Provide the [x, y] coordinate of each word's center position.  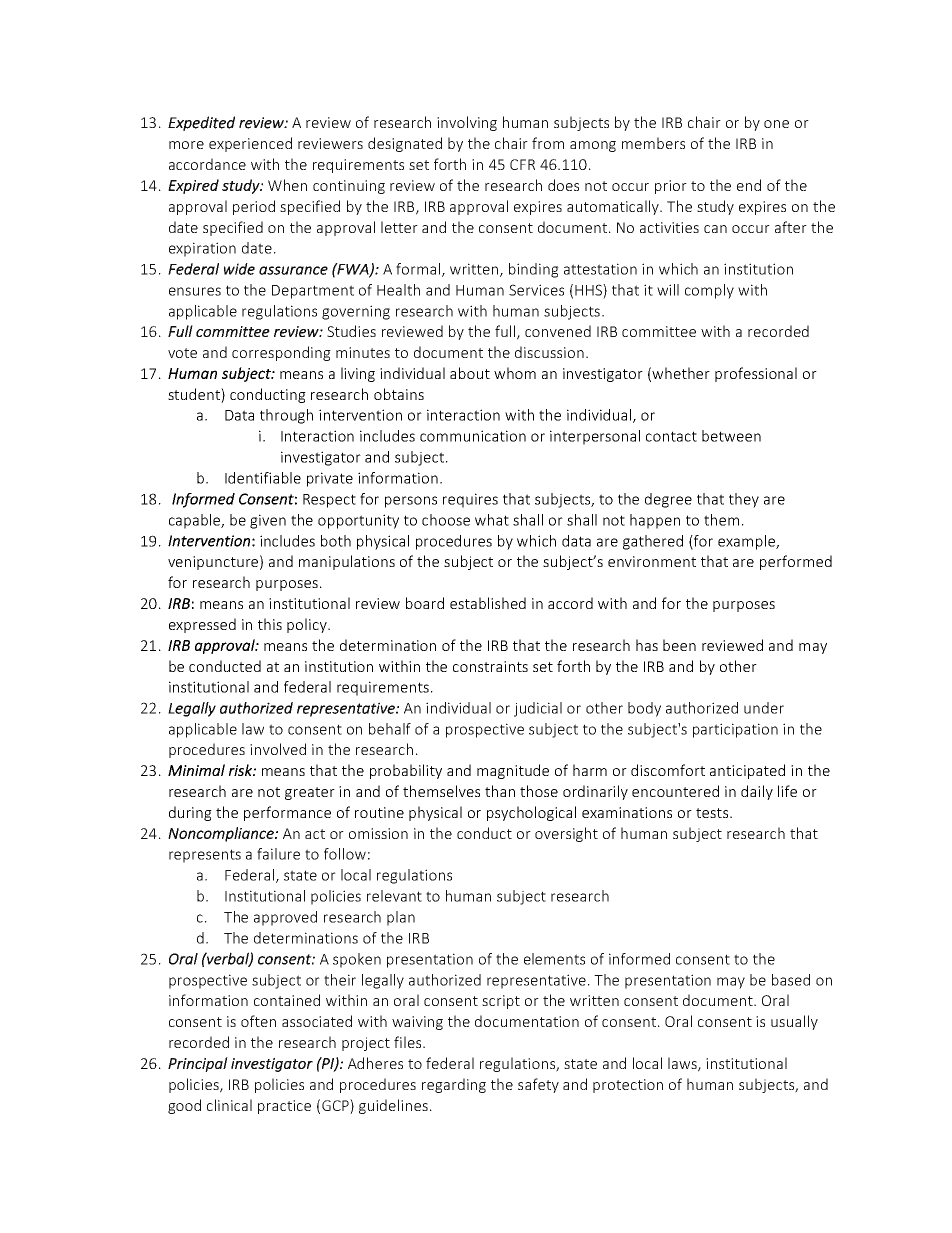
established [488, 603]
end [749, 185]
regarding [454, 1085]
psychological [531, 813]
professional [756, 374]
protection [628, 1086]
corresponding [281, 353]
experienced [250, 144]
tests [713, 813]
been [679, 645]
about [470, 373]
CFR [522, 164]
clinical [229, 1105]
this [270, 624]
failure [278, 854]
